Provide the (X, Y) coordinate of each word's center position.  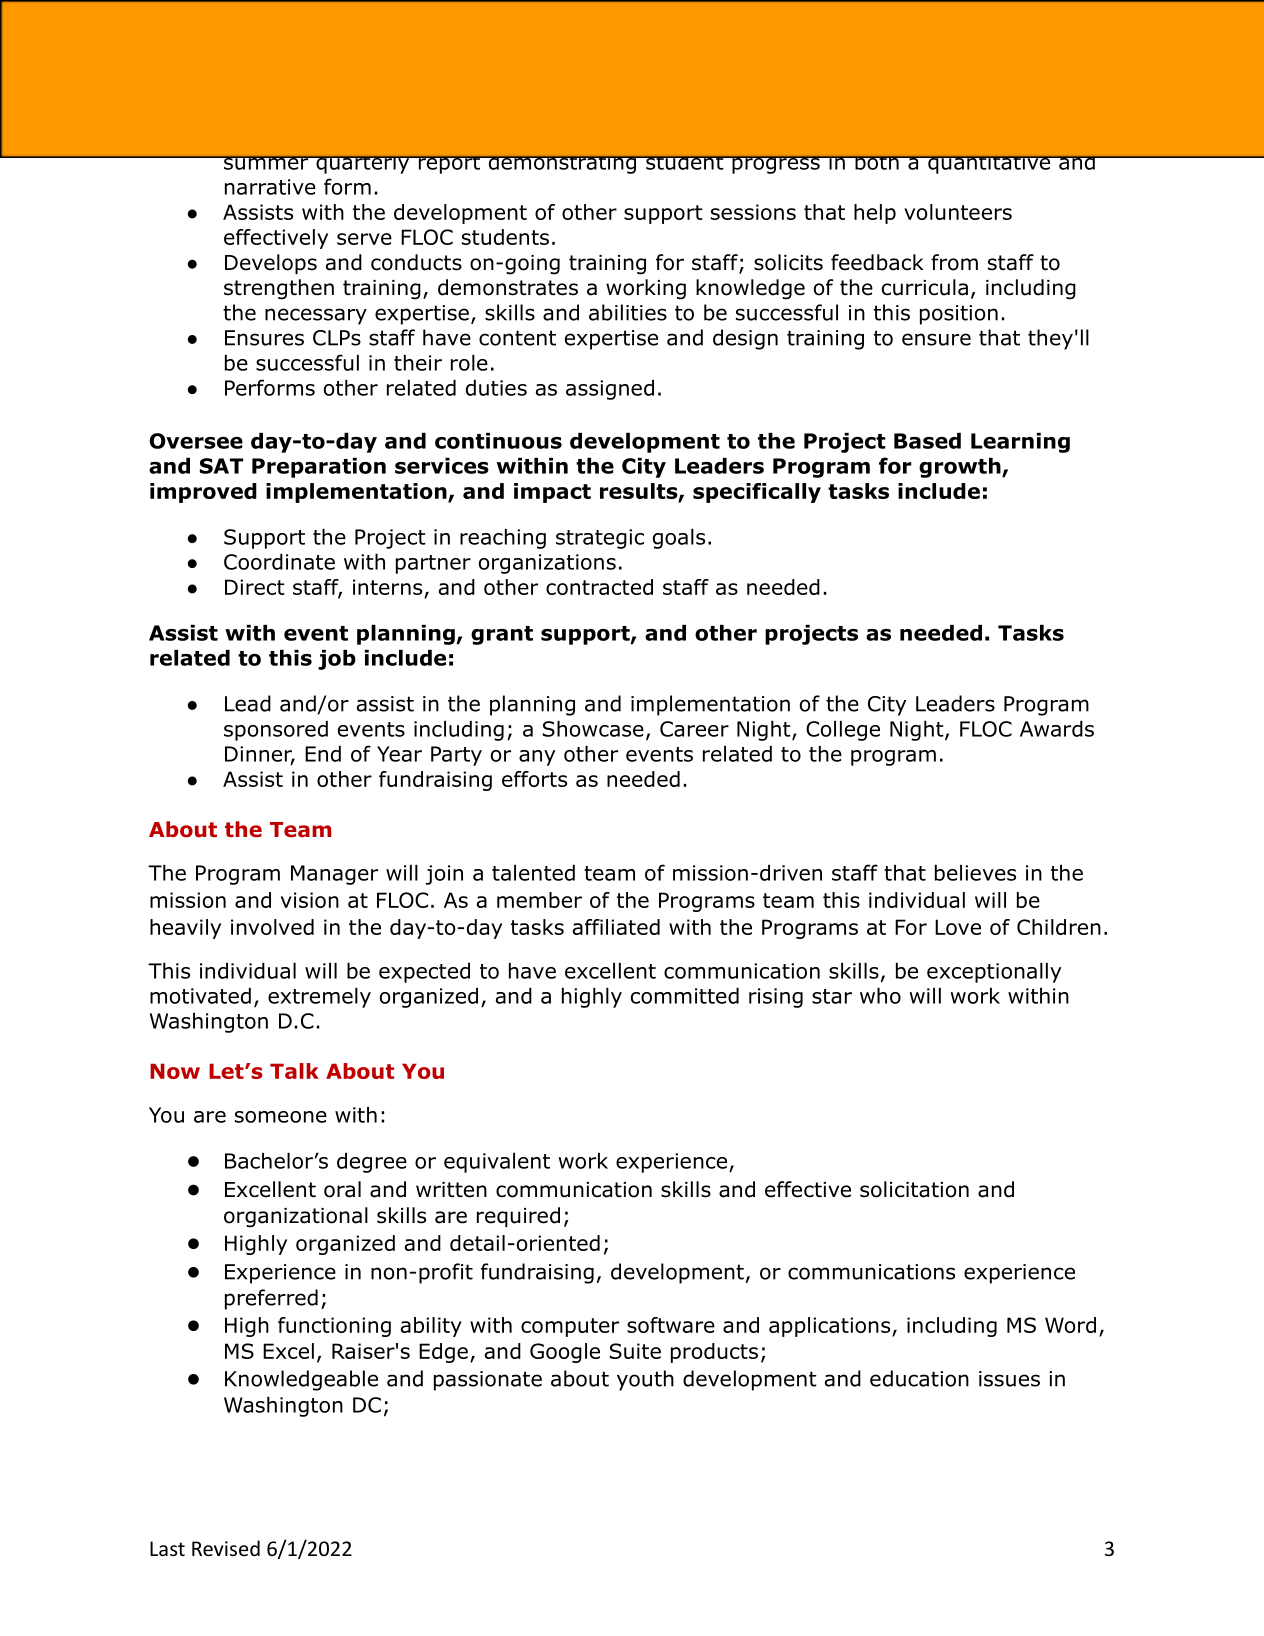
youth (645, 1380)
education (919, 1378)
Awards (1057, 729)
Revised (226, 1548)
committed (685, 996)
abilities (628, 312)
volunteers (958, 212)
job (337, 660)
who (880, 996)
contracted (599, 587)
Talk (294, 1071)
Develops (271, 264)
